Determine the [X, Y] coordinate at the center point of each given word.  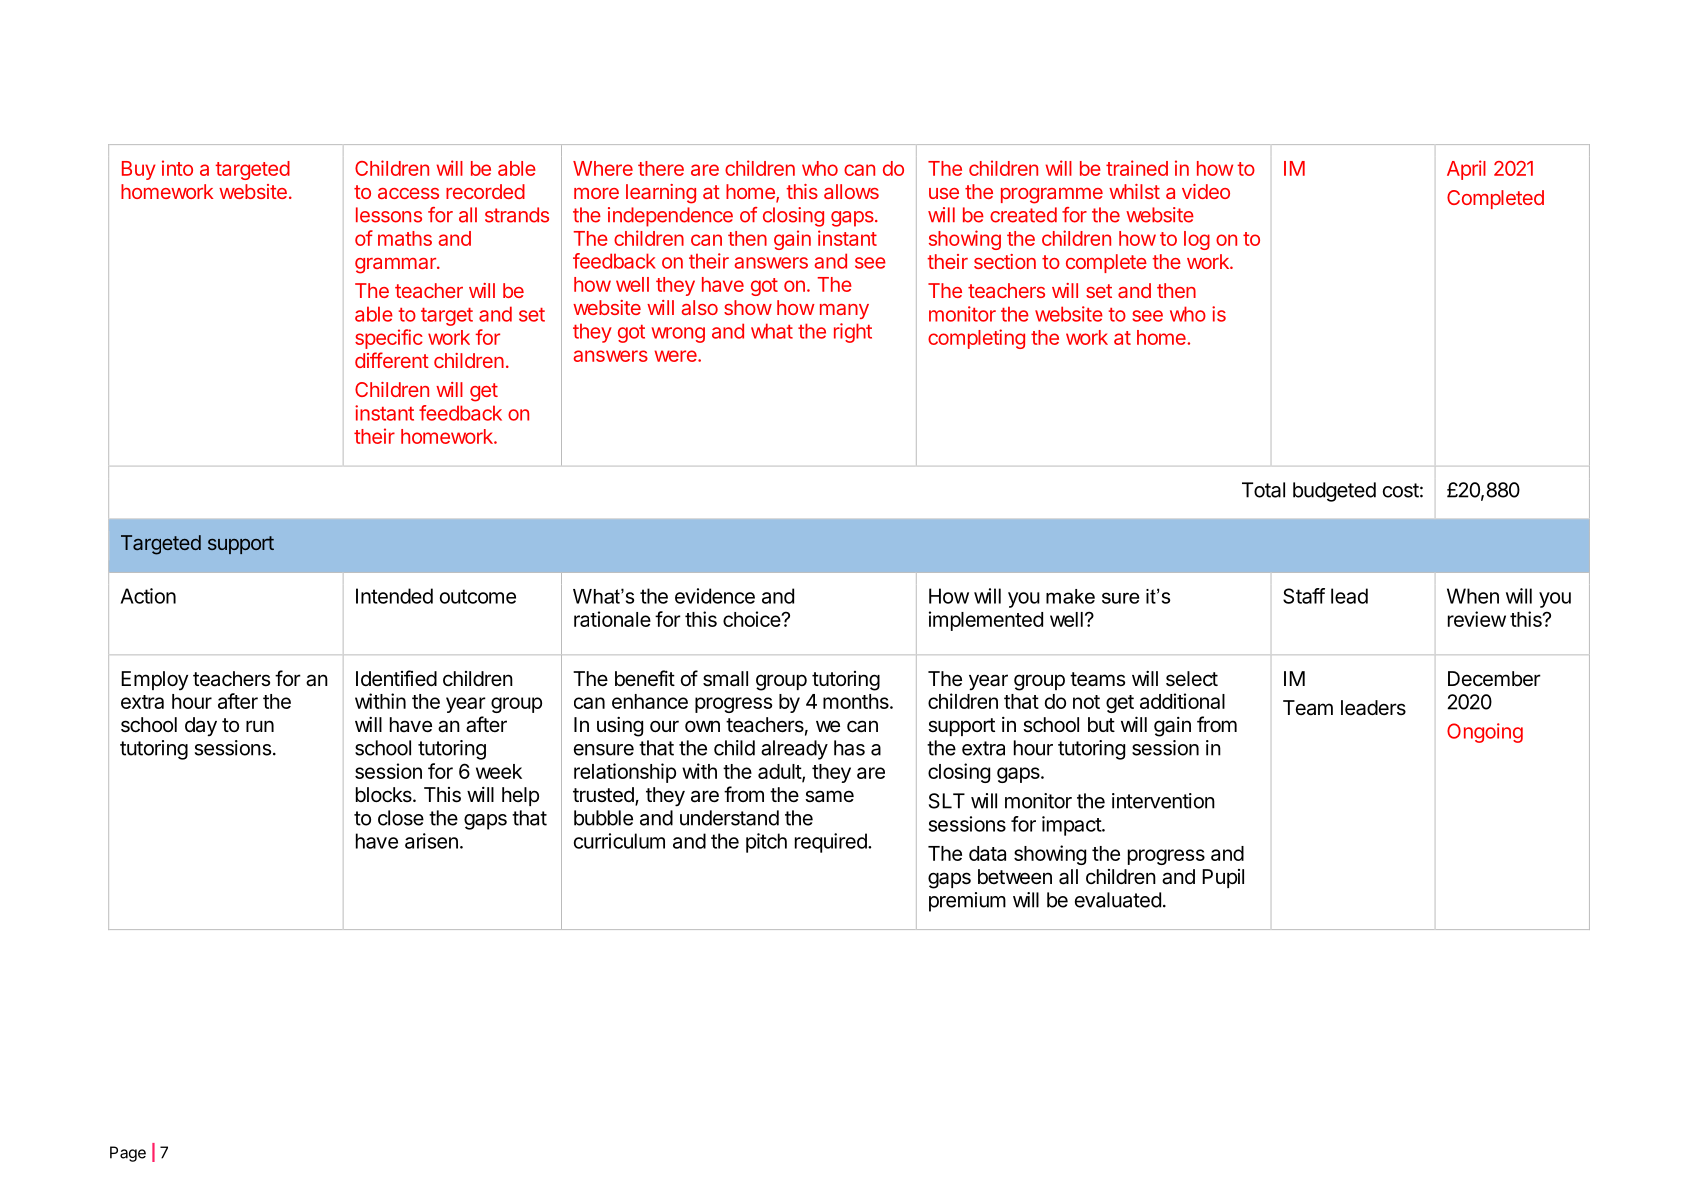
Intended [394, 596]
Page [128, 1154]
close [401, 818]
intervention [1163, 801]
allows [851, 191]
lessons [389, 215]
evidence [715, 596]
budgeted [1334, 492]
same [829, 796]
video [1206, 191]
